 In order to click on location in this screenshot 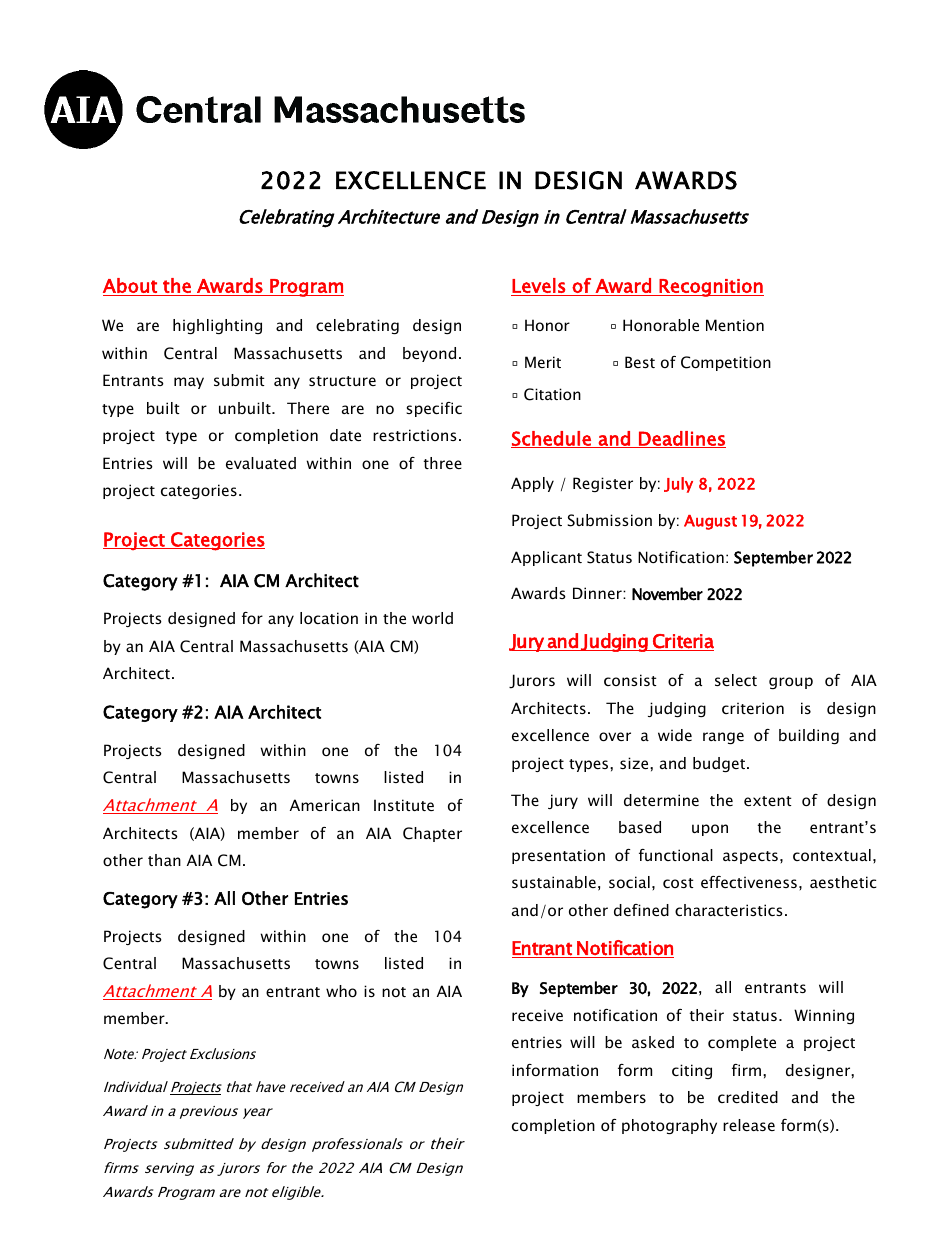, I will do `click(329, 618)`.
